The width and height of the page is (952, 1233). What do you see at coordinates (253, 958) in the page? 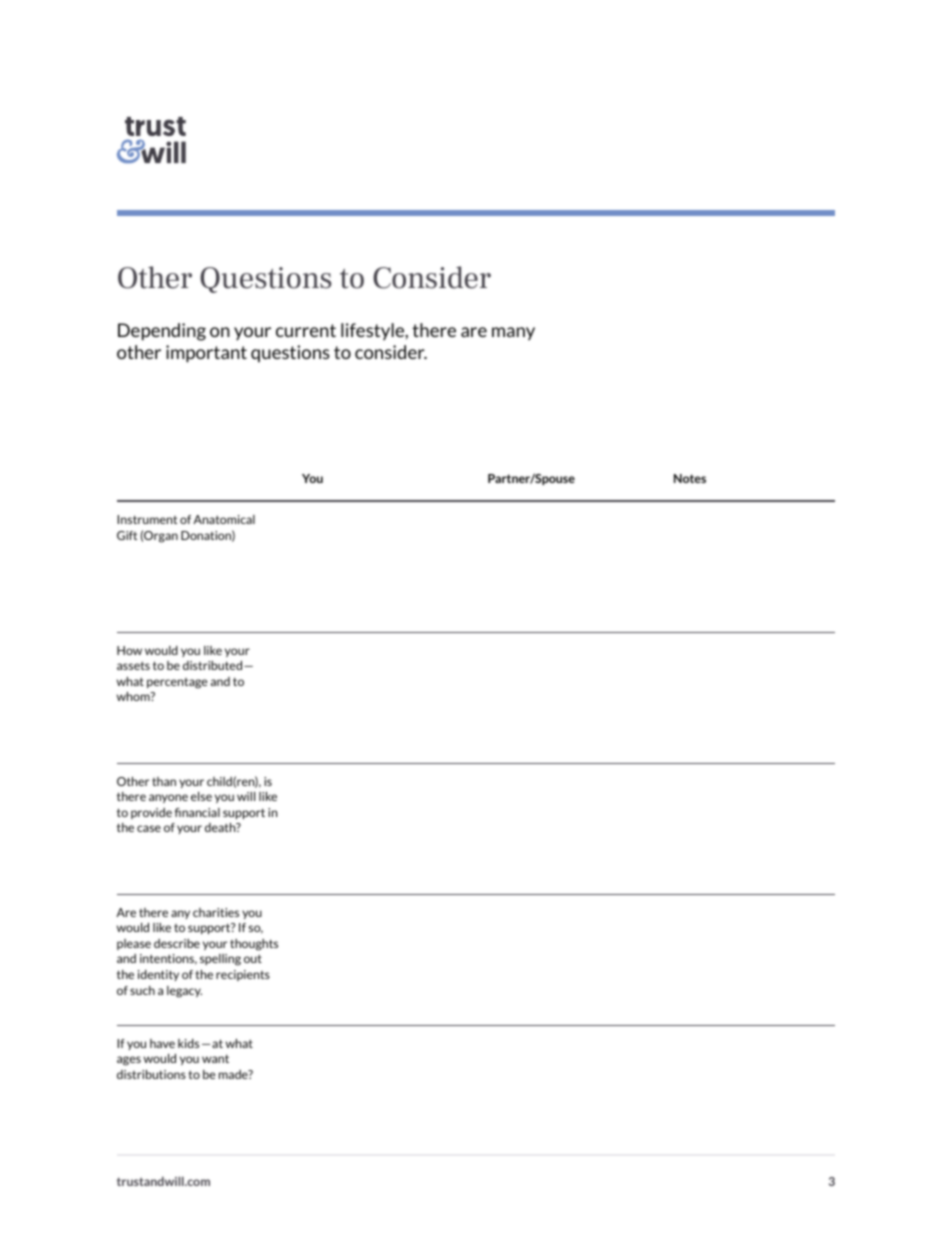
I see `out` at bounding box center [253, 958].
